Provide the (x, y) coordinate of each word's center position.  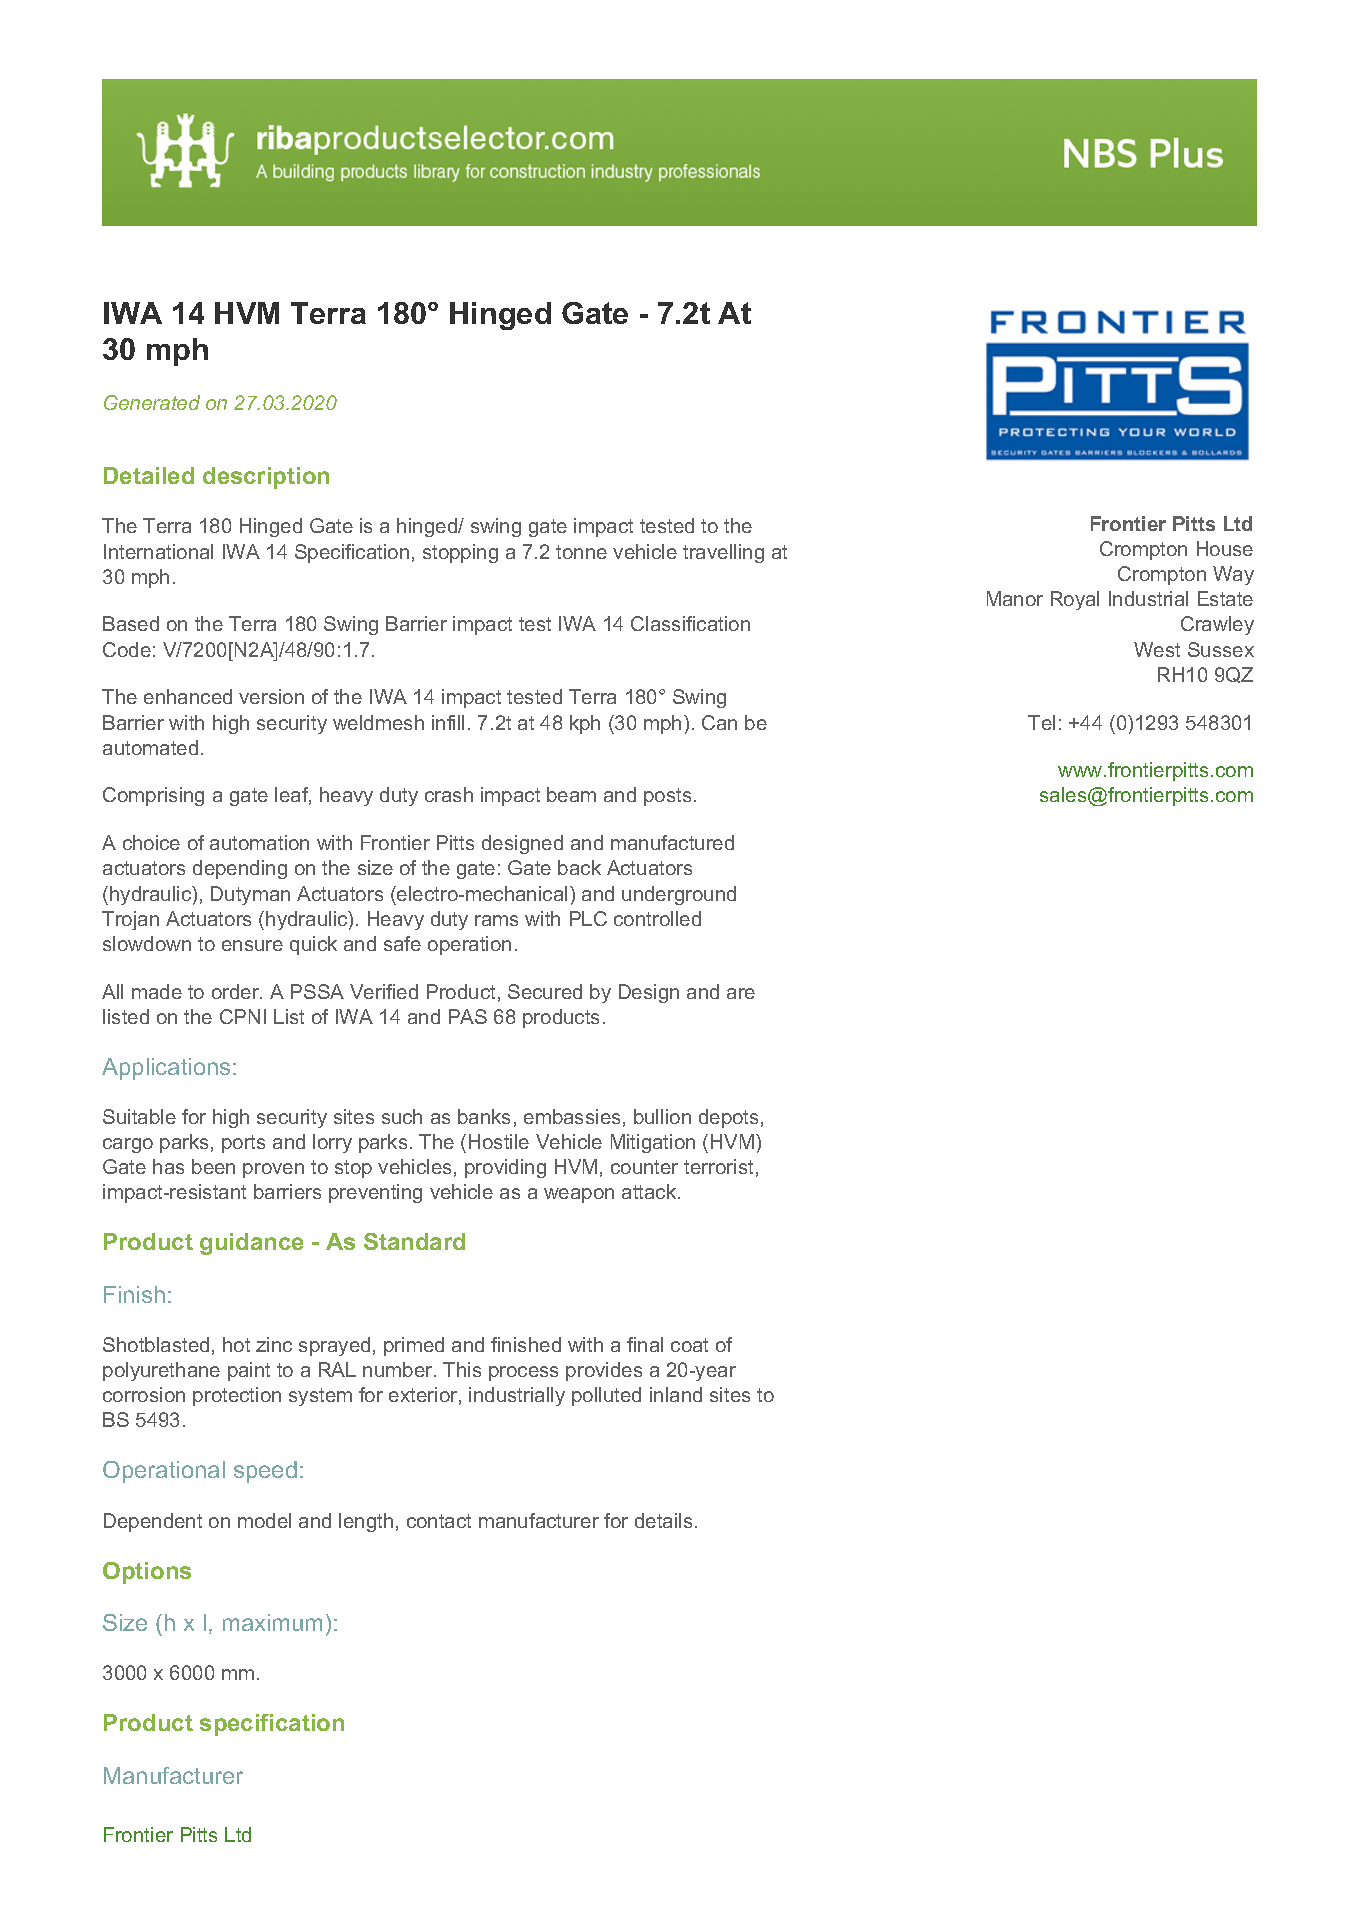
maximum (272, 1622)
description (266, 478)
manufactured (672, 842)
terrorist (718, 1166)
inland (676, 1394)
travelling (723, 553)
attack (650, 1191)
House (1225, 548)
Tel (1041, 722)
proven (273, 1170)
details (663, 1520)
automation (259, 842)
